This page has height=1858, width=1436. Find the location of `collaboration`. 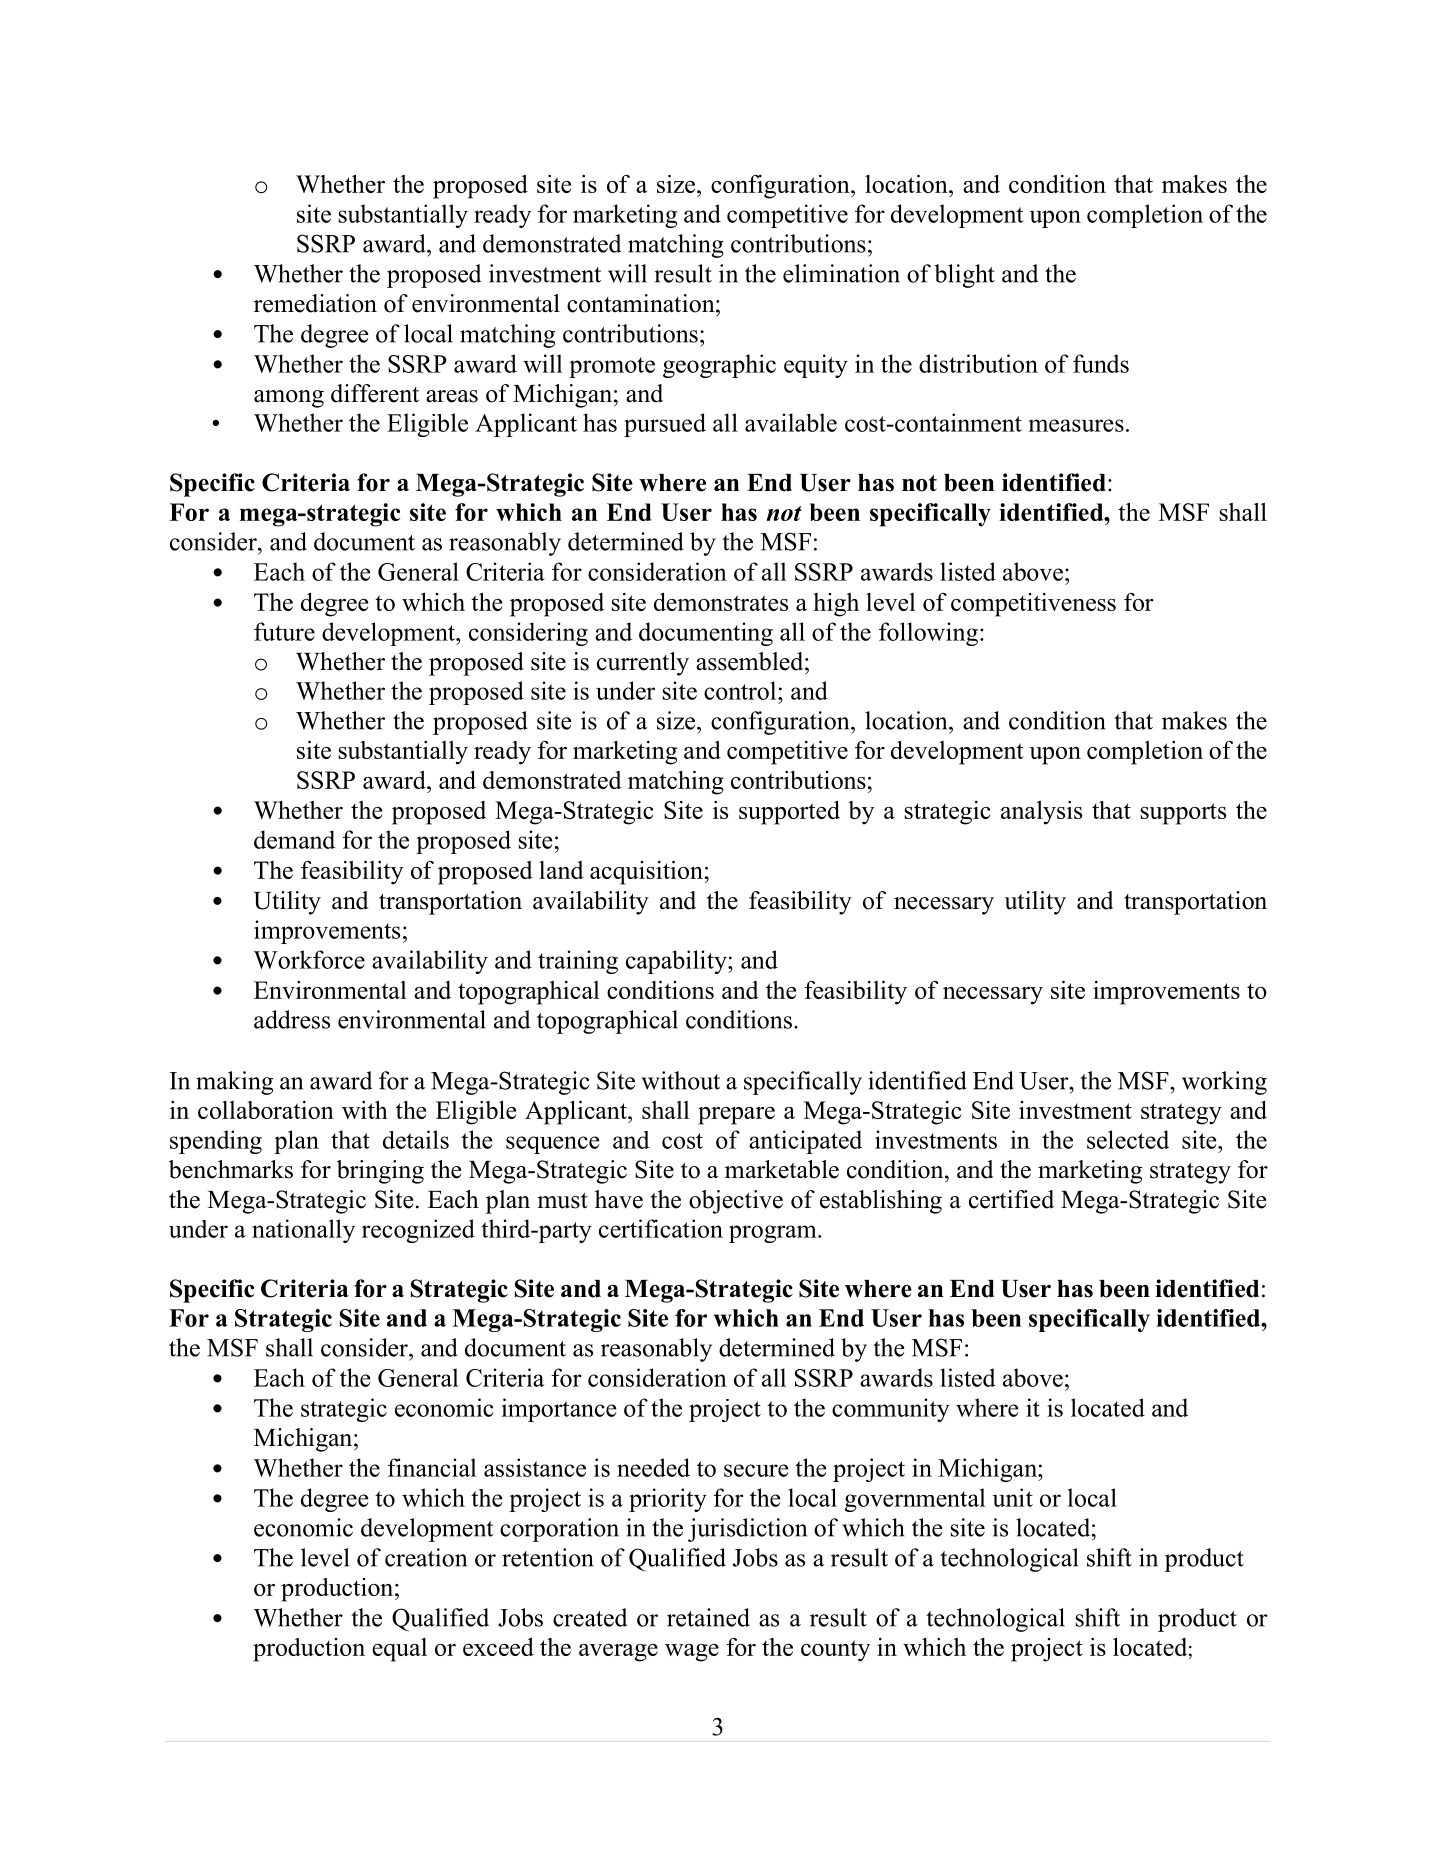

collaboration is located at coordinates (266, 1110).
